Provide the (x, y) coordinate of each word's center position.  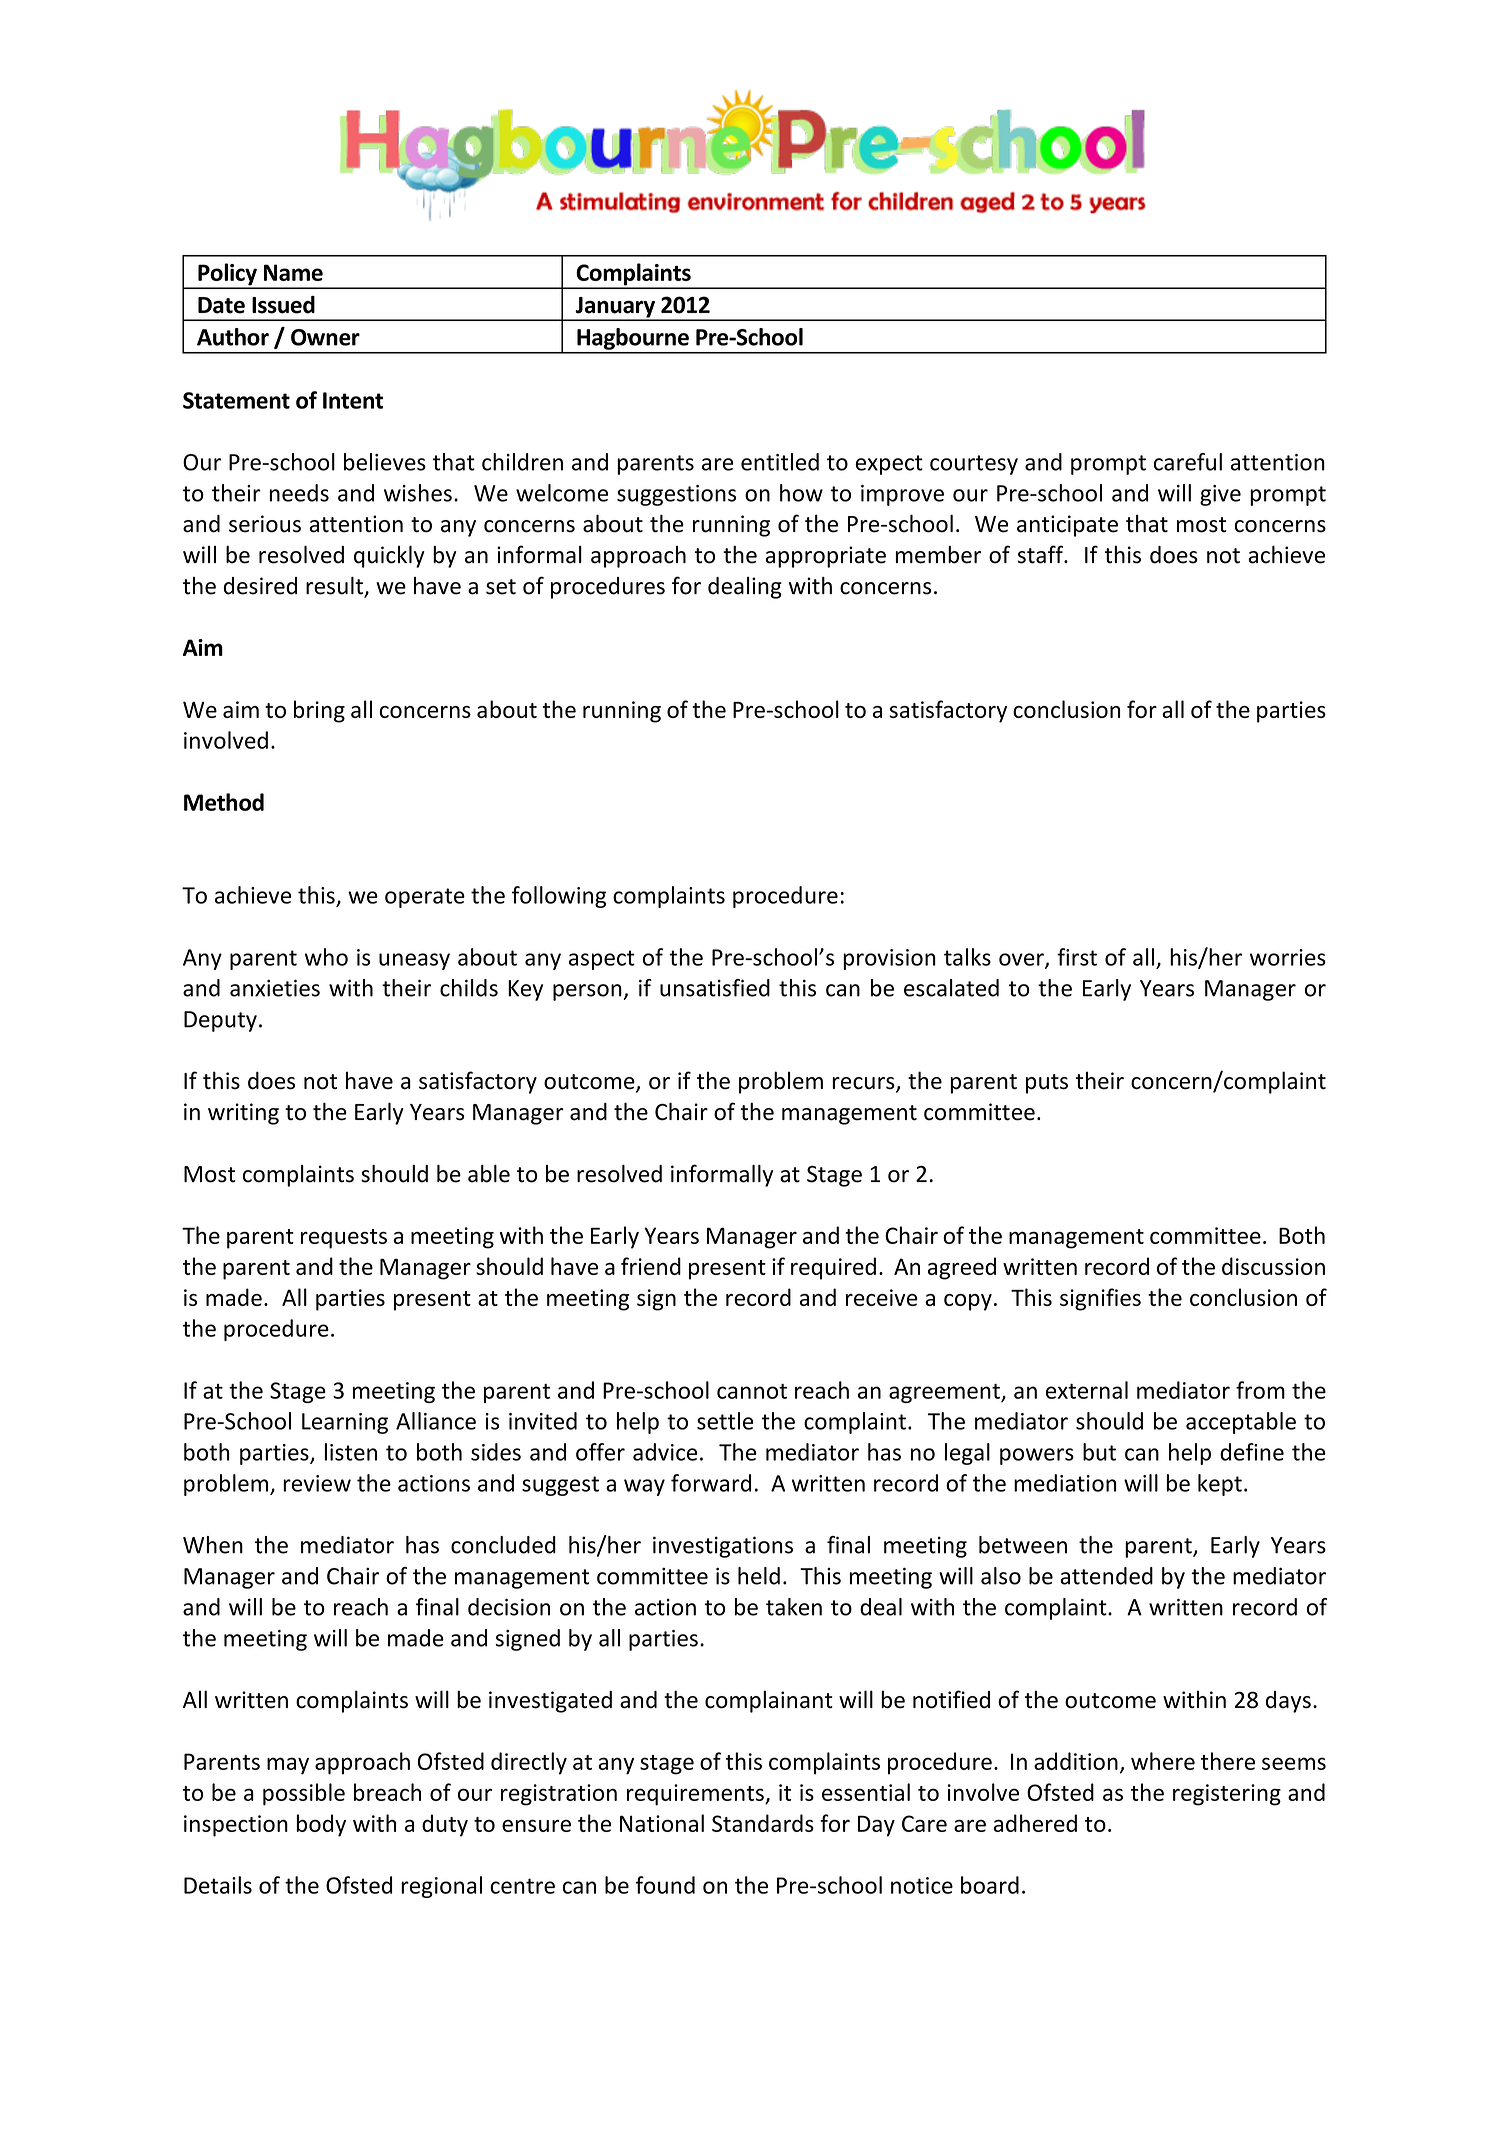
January (615, 308)
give (1220, 495)
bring (319, 711)
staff (1041, 554)
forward (711, 1483)
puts (1047, 1084)
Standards (763, 1823)
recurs (864, 1084)
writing (243, 1114)
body (321, 1825)
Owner (325, 337)
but (1099, 1452)
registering (1227, 1795)
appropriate (826, 557)
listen (350, 1452)
